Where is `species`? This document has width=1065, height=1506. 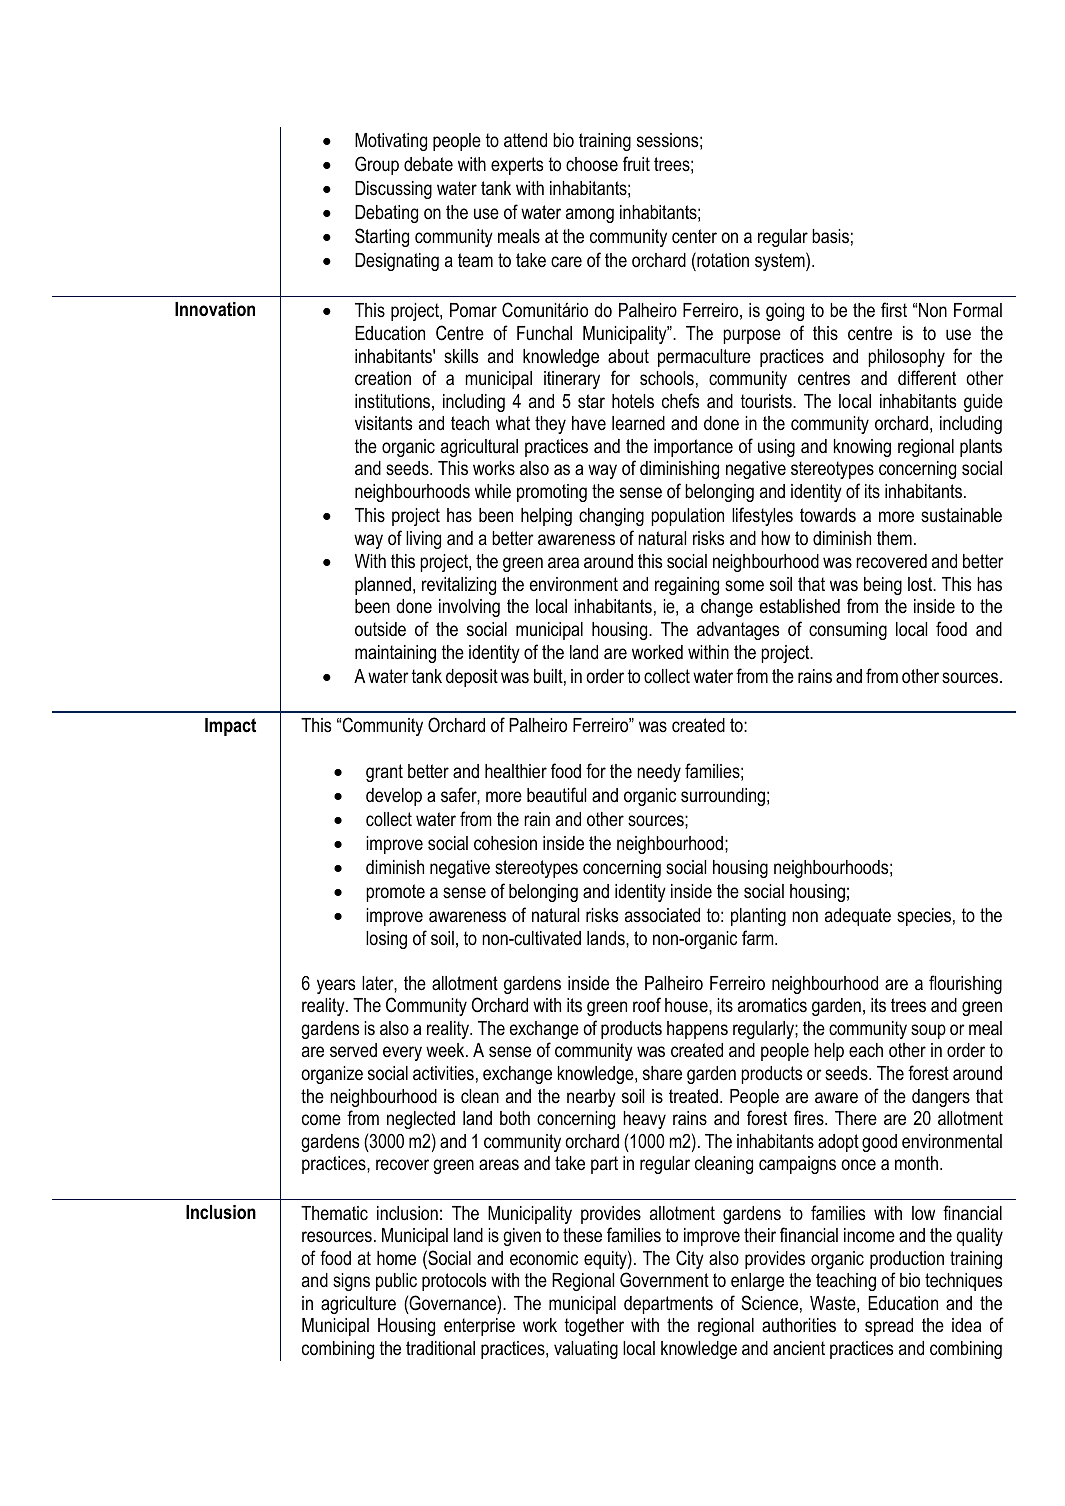
species is located at coordinates (924, 917).
